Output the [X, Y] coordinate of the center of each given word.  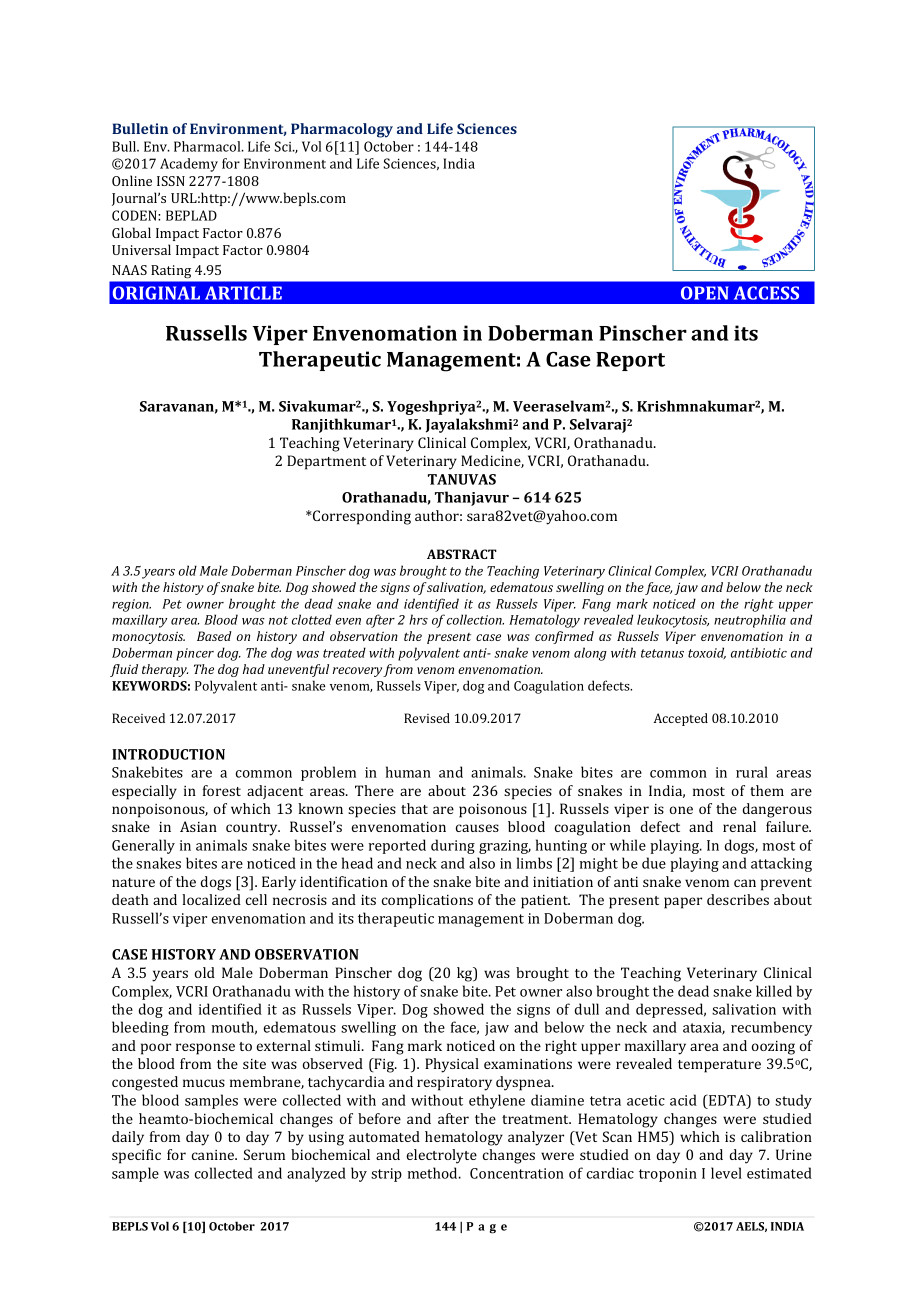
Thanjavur [472, 498]
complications [427, 901]
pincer [195, 654]
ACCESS [766, 293]
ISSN [171, 181]
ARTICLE [243, 293]
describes [738, 899]
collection [475, 619]
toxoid [707, 653]
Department [326, 462]
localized [211, 899]
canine [214, 1155]
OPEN [705, 293]
